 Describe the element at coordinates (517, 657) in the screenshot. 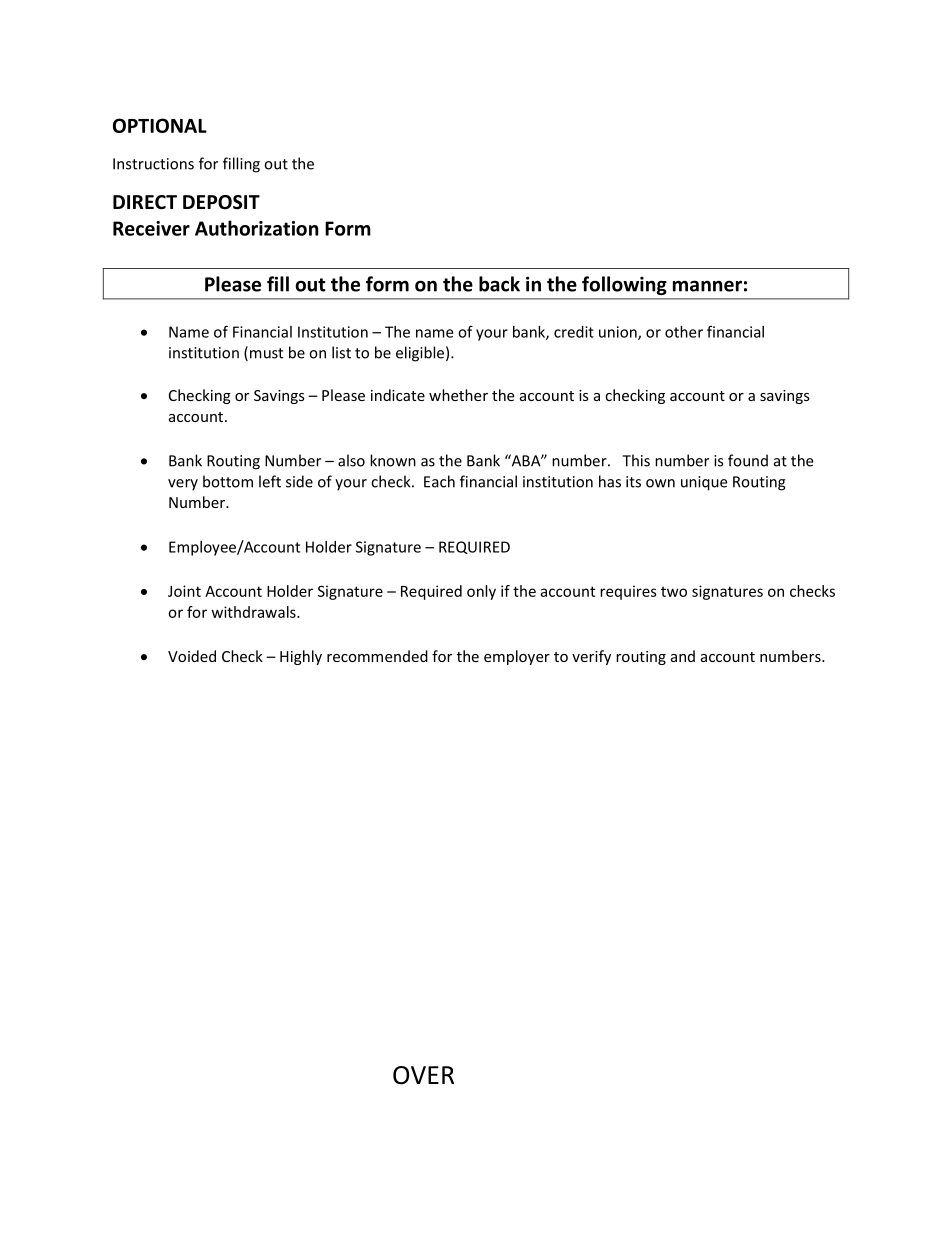

I see `employer` at that location.
